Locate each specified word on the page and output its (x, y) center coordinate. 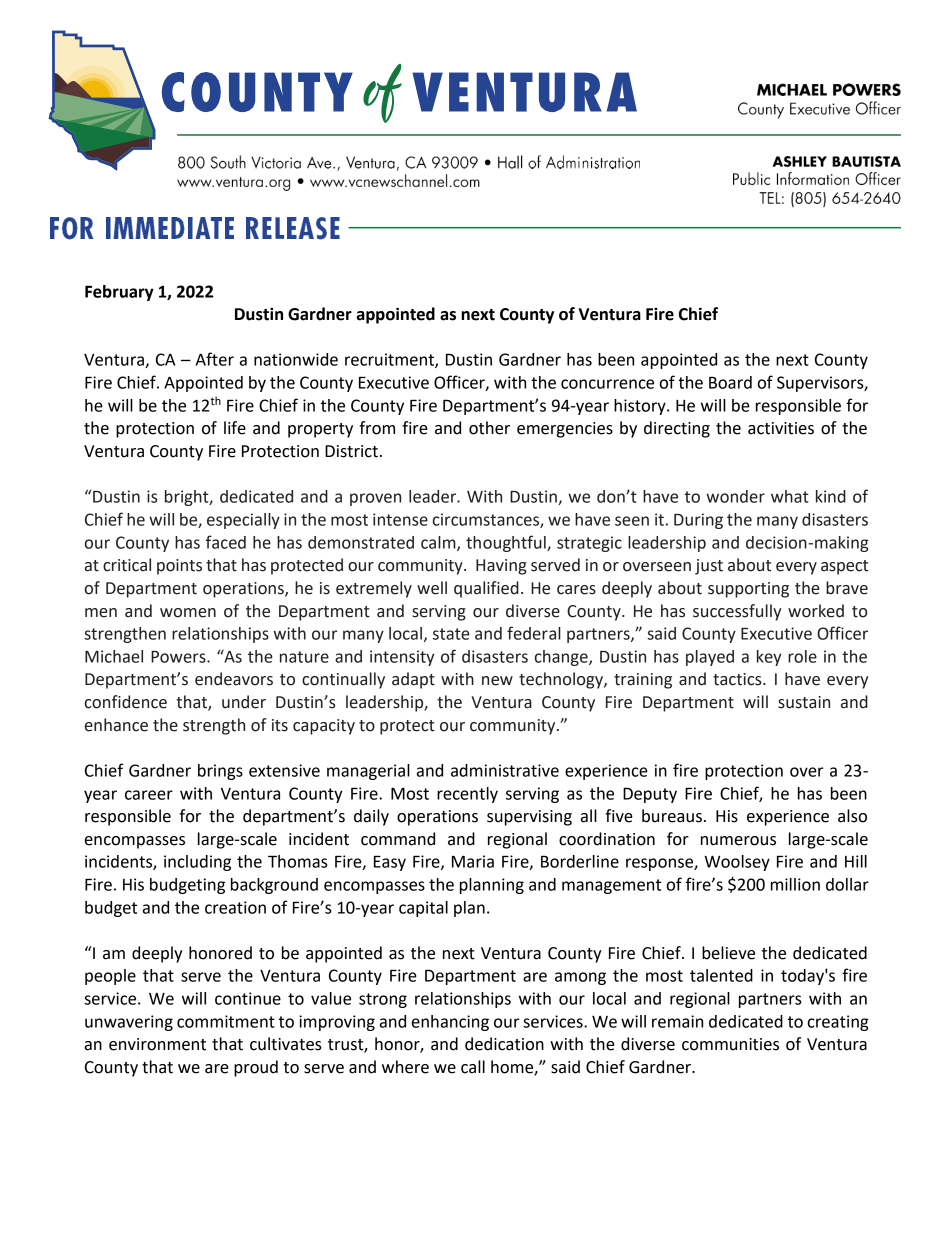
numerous (738, 841)
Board (730, 382)
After (215, 359)
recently (467, 795)
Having (501, 567)
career (149, 795)
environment (157, 1044)
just (709, 567)
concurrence (607, 384)
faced (226, 542)
